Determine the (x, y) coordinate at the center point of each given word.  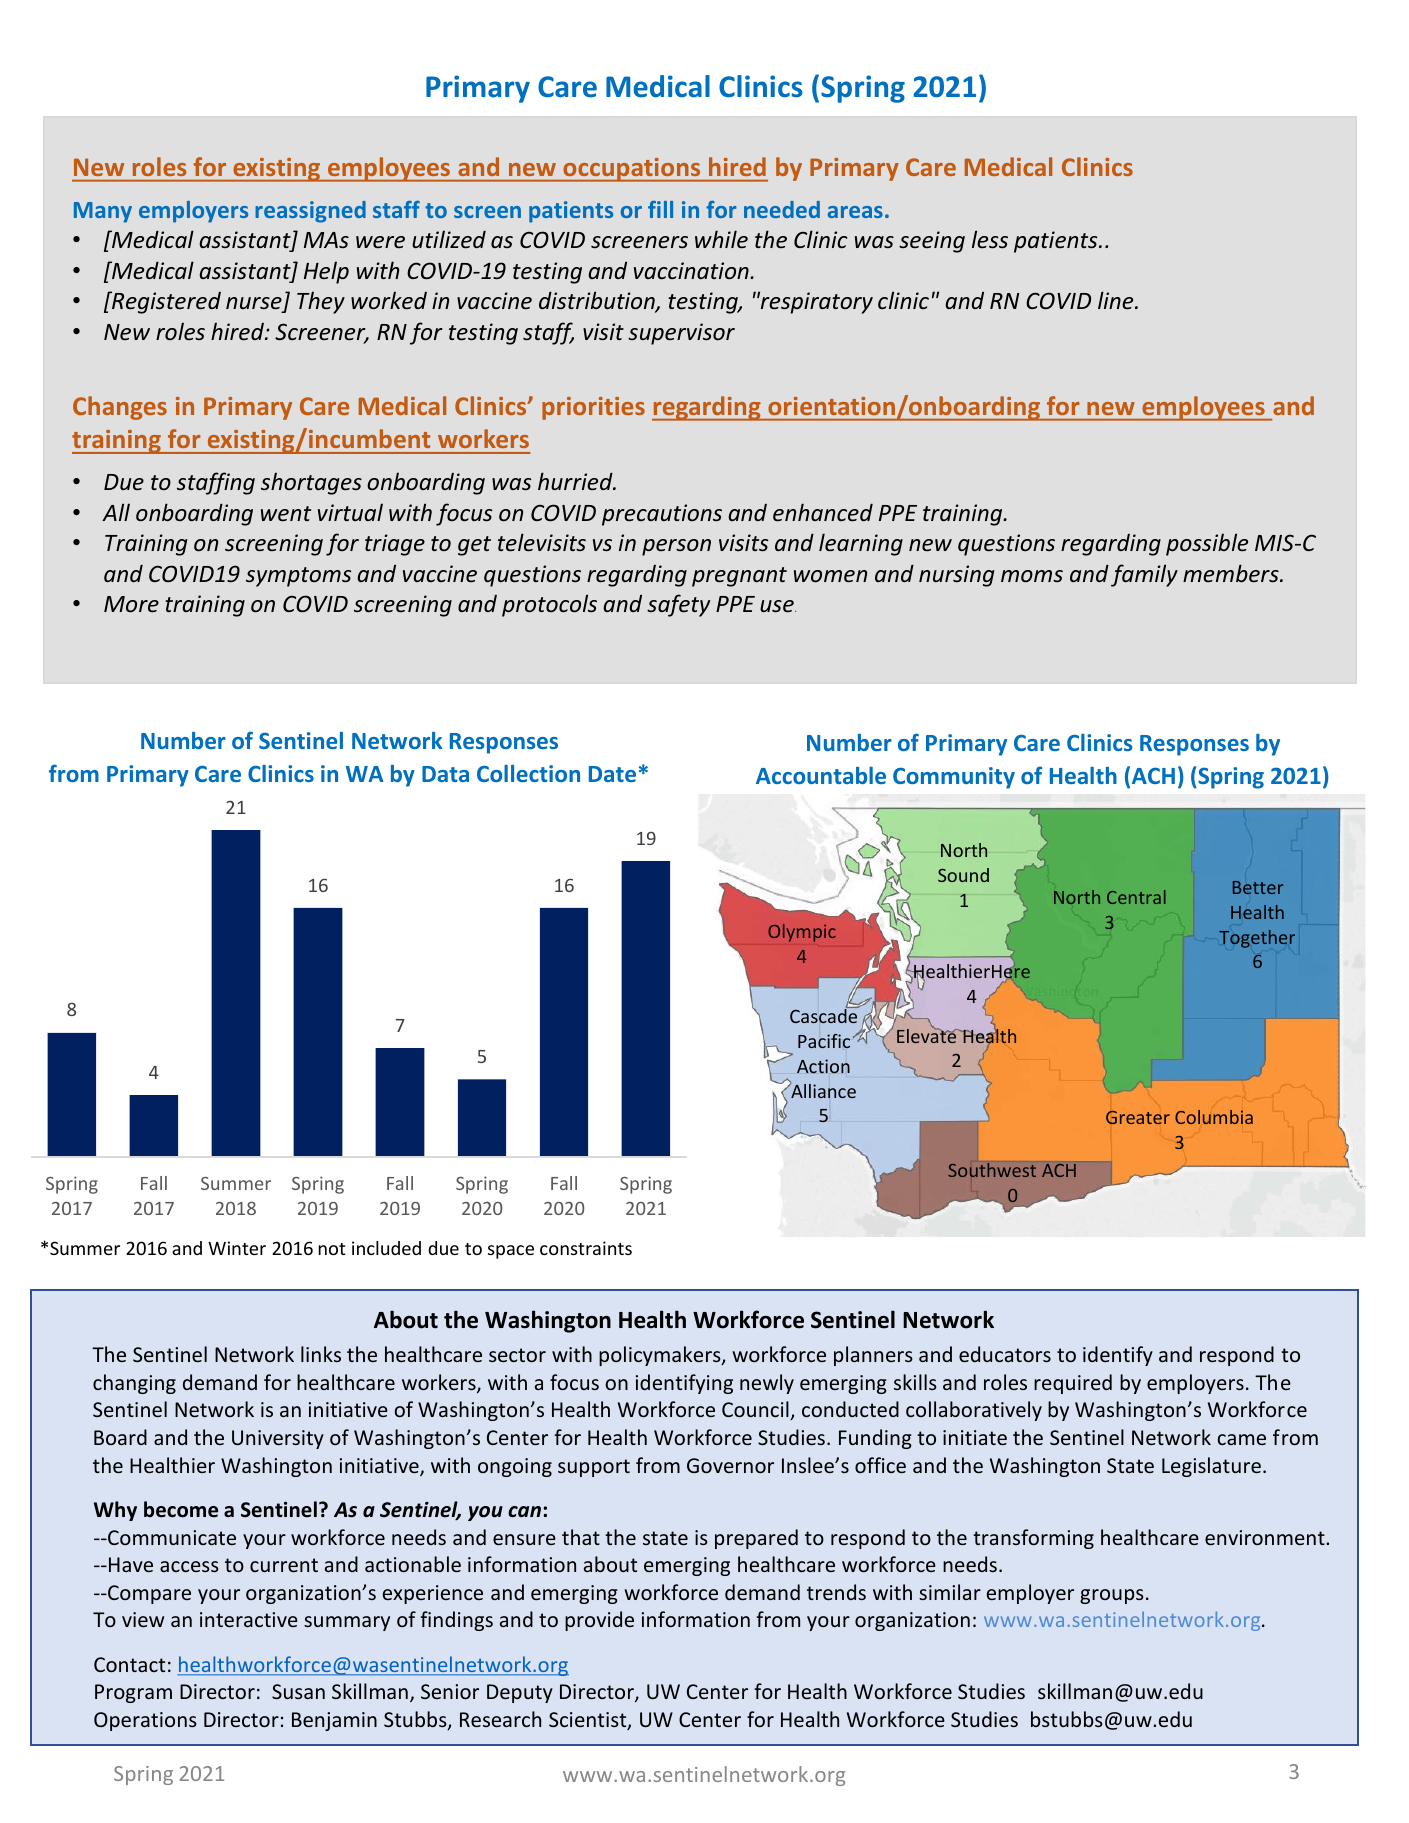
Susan (298, 1691)
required (1073, 1384)
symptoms (298, 577)
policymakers (661, 1356)
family (1144, 575)
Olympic (802, 933)
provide (599, 1621)
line (1117, 300)
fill (660, 209)
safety (678, 605)
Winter (237, 1248)
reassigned (310, 212)
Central (1136, 897)
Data (445, 774)
